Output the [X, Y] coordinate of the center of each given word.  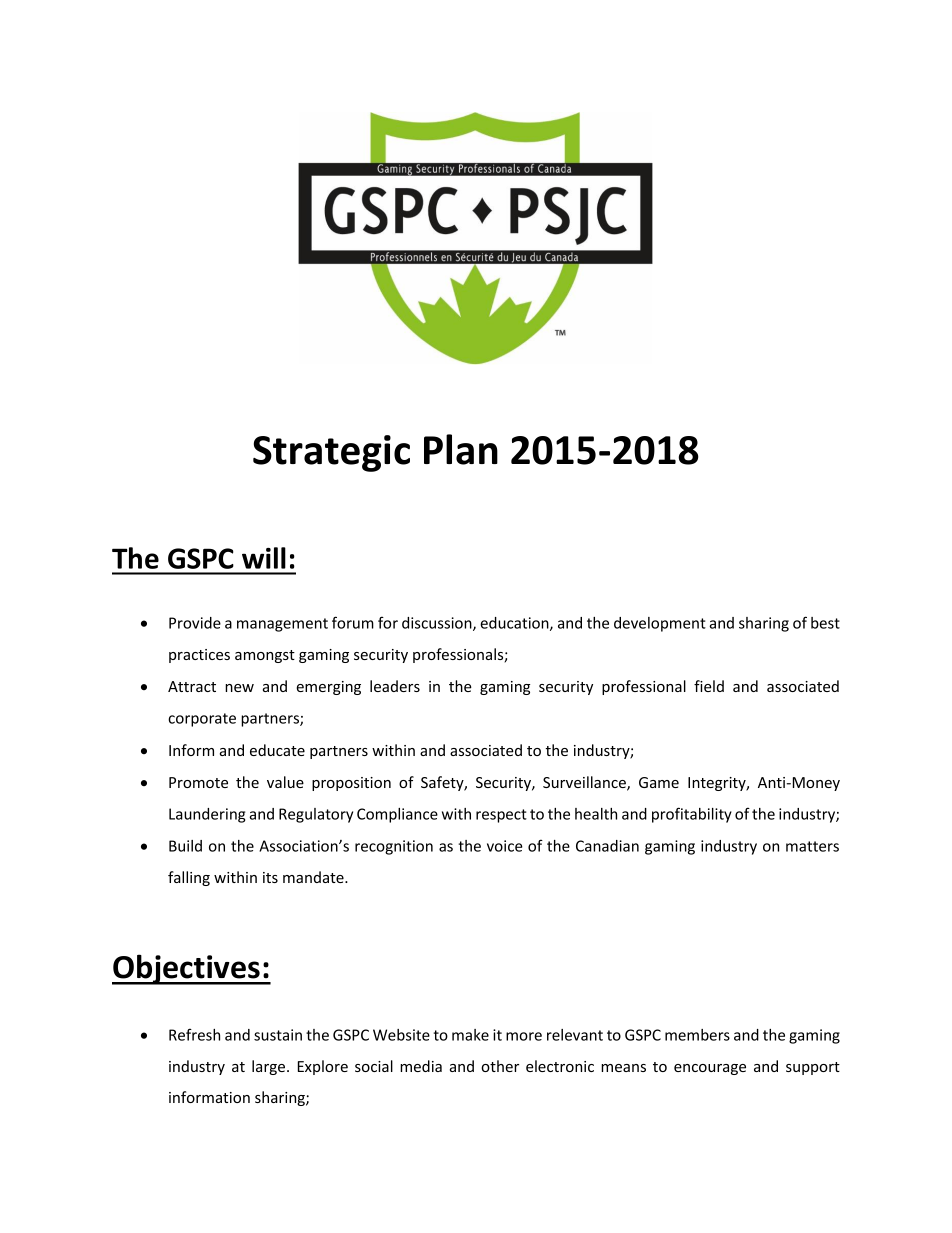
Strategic [331, 453]
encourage [710, 1069]
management [282, 625]
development [660, 624]
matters [812, 846]
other [500, 1066]
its [270, 877]
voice [505, 846]
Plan [461, 449]
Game [659, 782]
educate [277, 750]
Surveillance [585, 783]
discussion [438, 624]
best [825, 623]
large [270, 1067]
